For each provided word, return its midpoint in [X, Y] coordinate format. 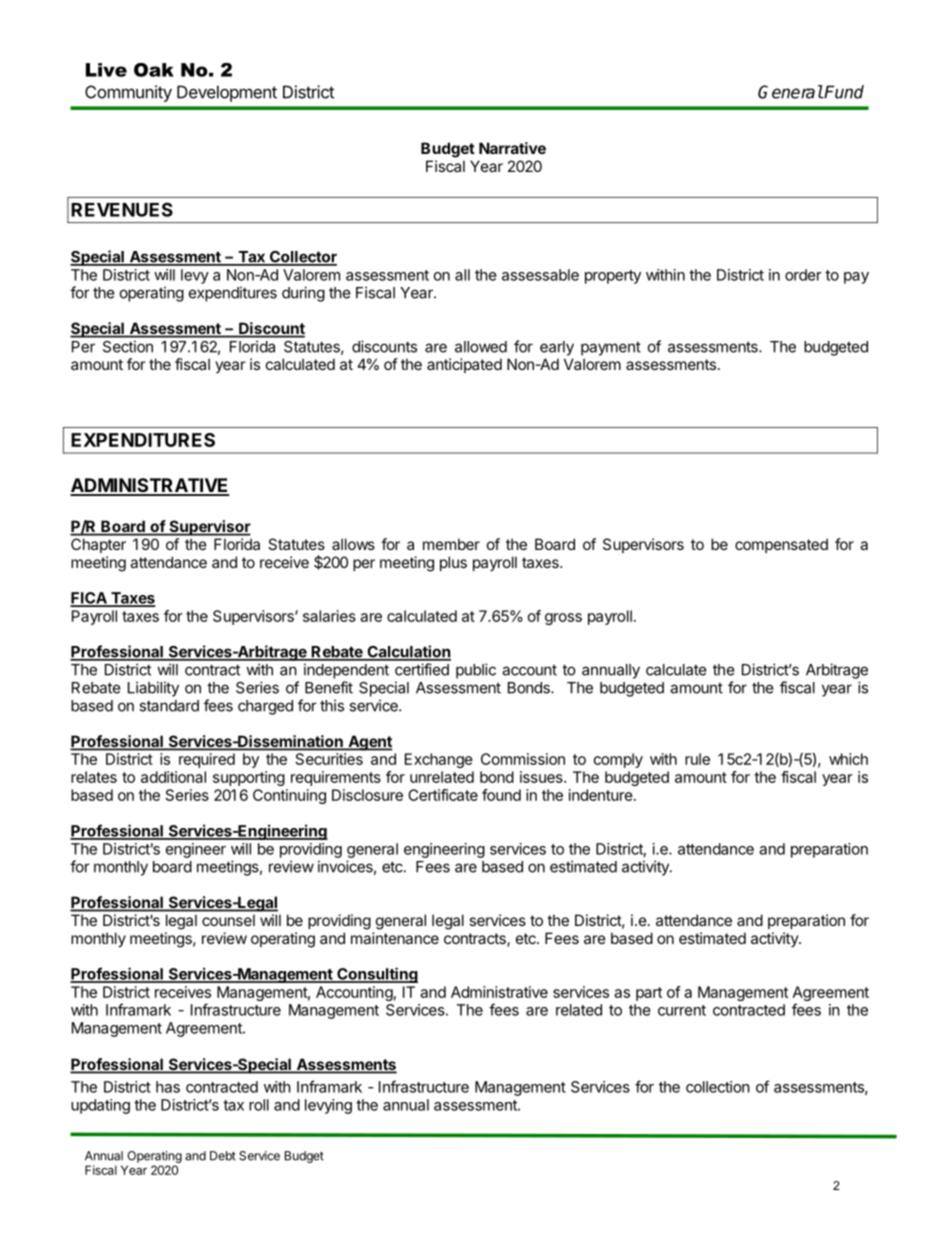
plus [453, 563]
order [803, 275]
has [168, 1087]
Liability [153, 689]
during [303, 294]
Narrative [512, 148]
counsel [228, 920]
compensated [781, 545]
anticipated [464, 365]
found [501, 795]
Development [227, 93]
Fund [843, 92]
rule [697, 759]
